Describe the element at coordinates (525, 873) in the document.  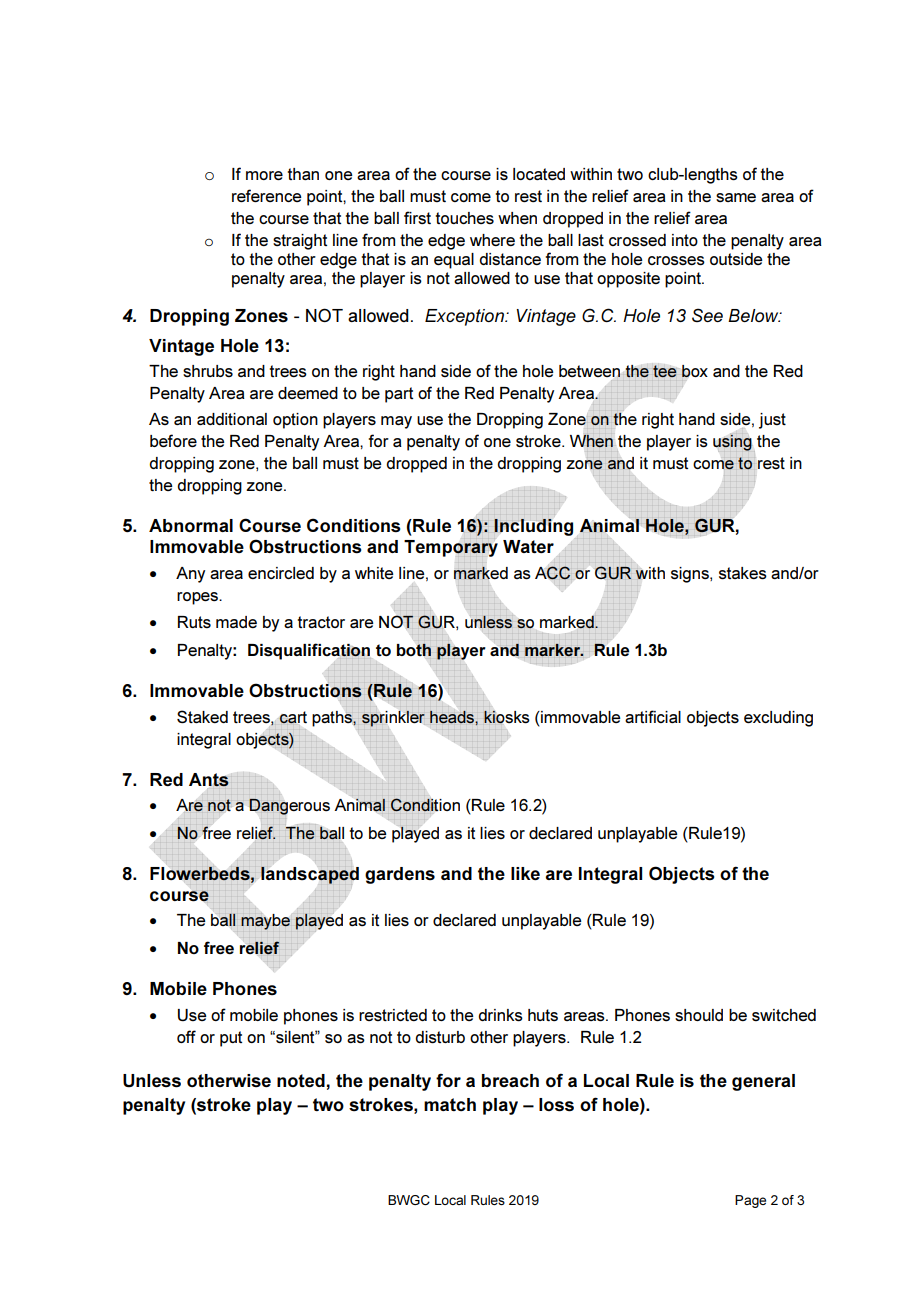
I see `like` at that location.
